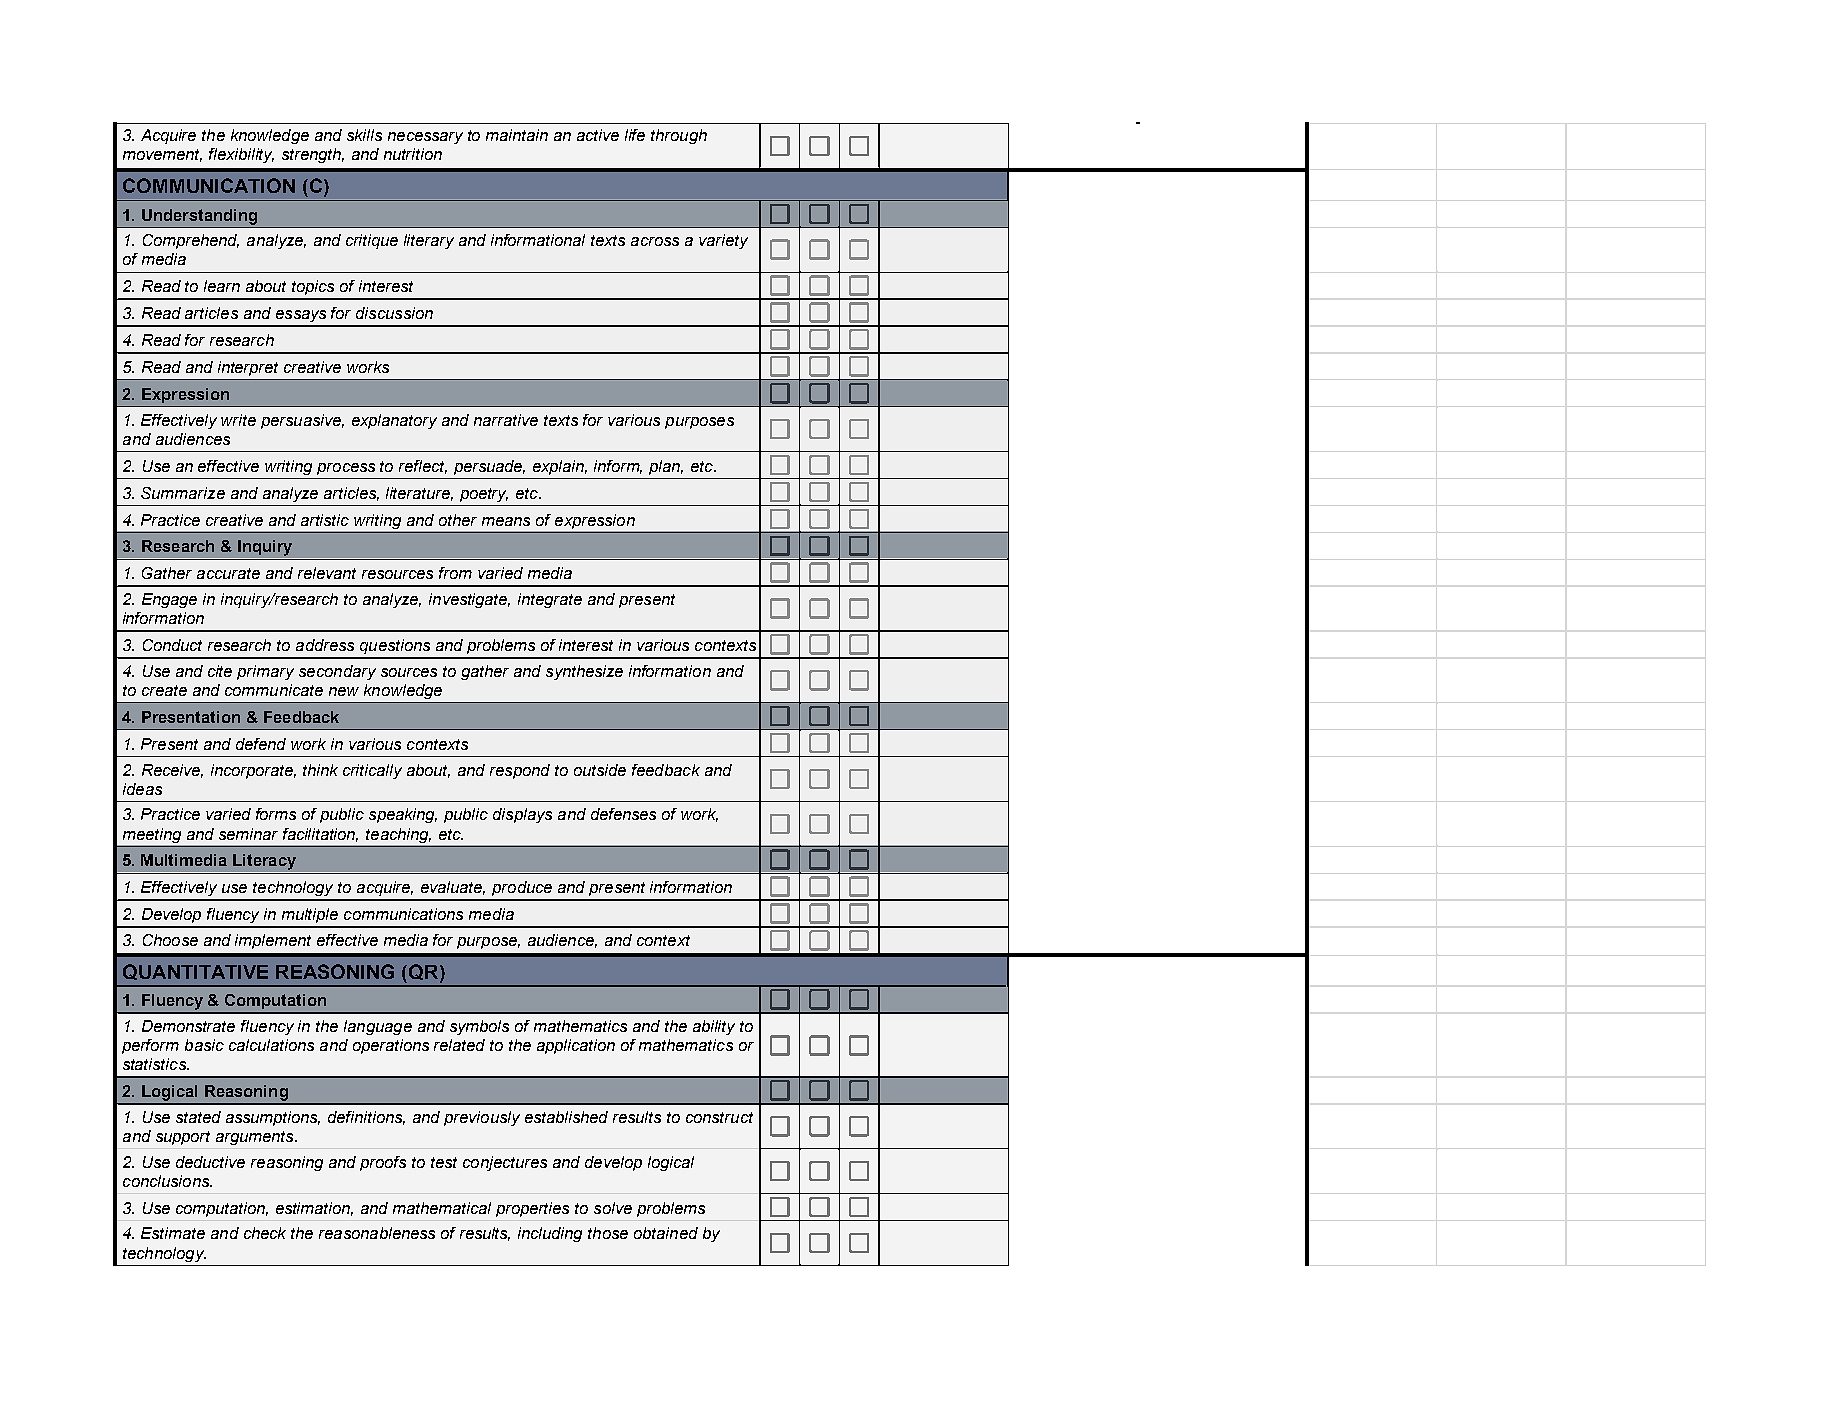  I want to click on deductive, so click(210, 1162).
